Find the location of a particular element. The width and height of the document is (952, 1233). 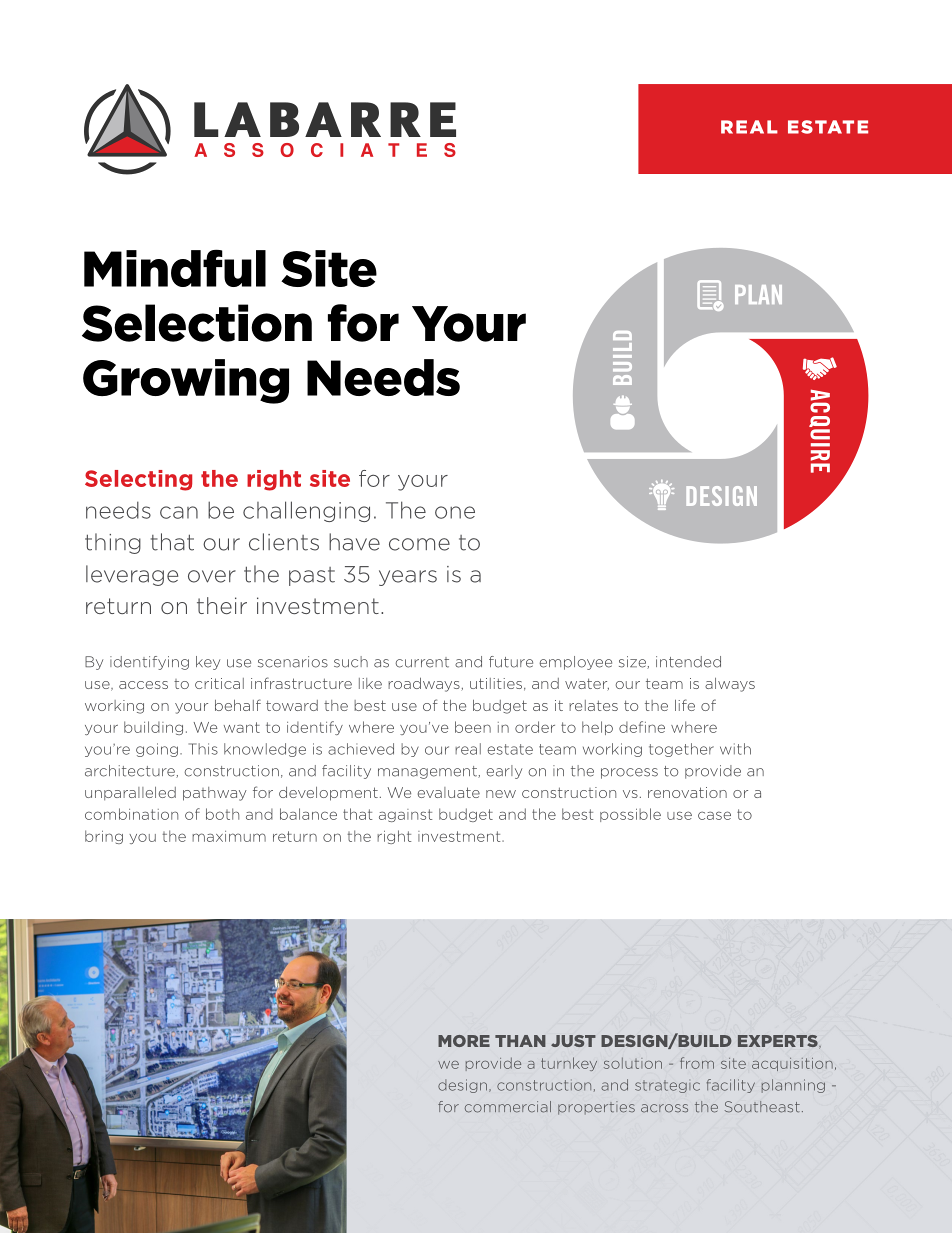

Selection is located at coordinates (197, 323).
